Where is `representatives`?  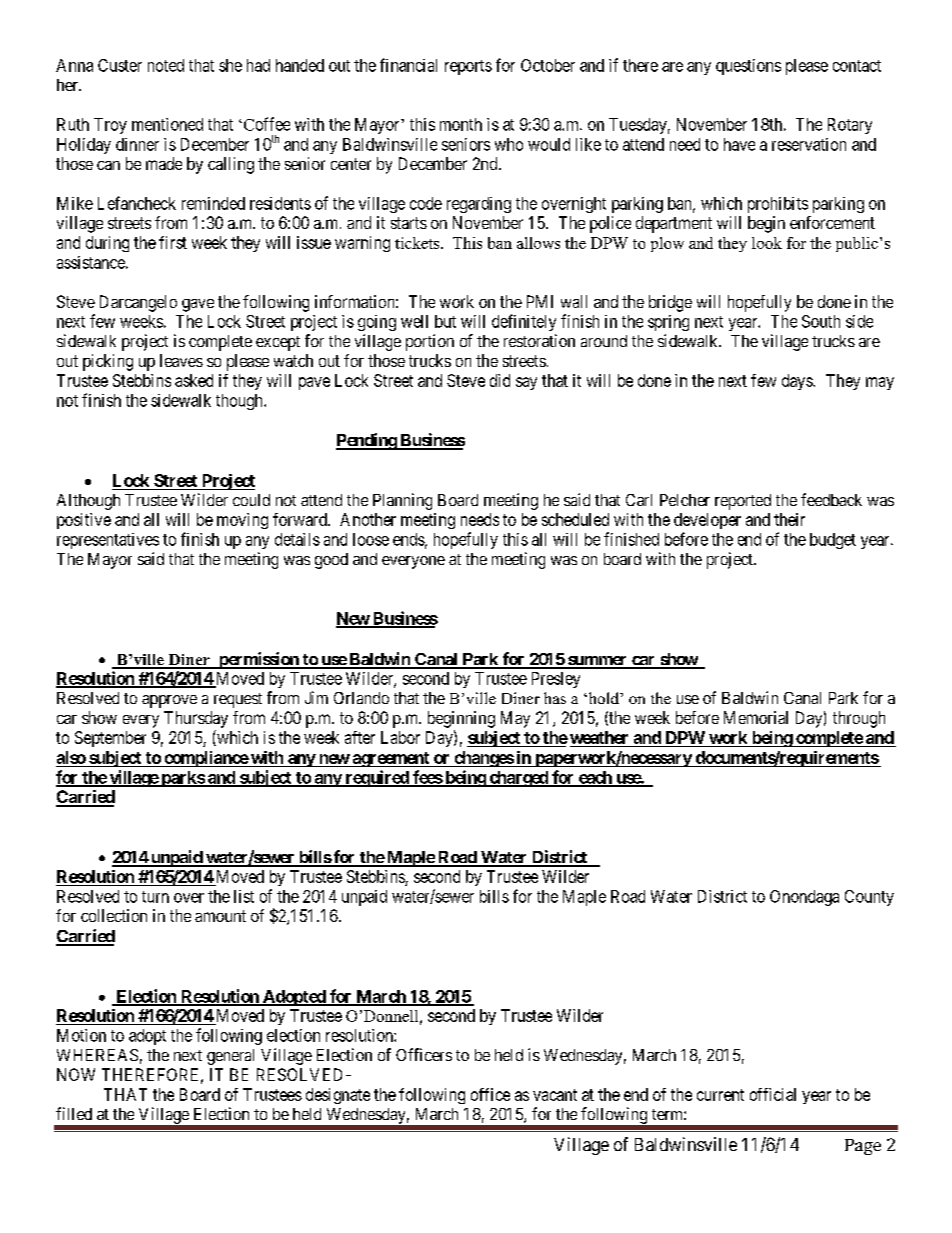 representatives is located at coordinates (108, 541).
